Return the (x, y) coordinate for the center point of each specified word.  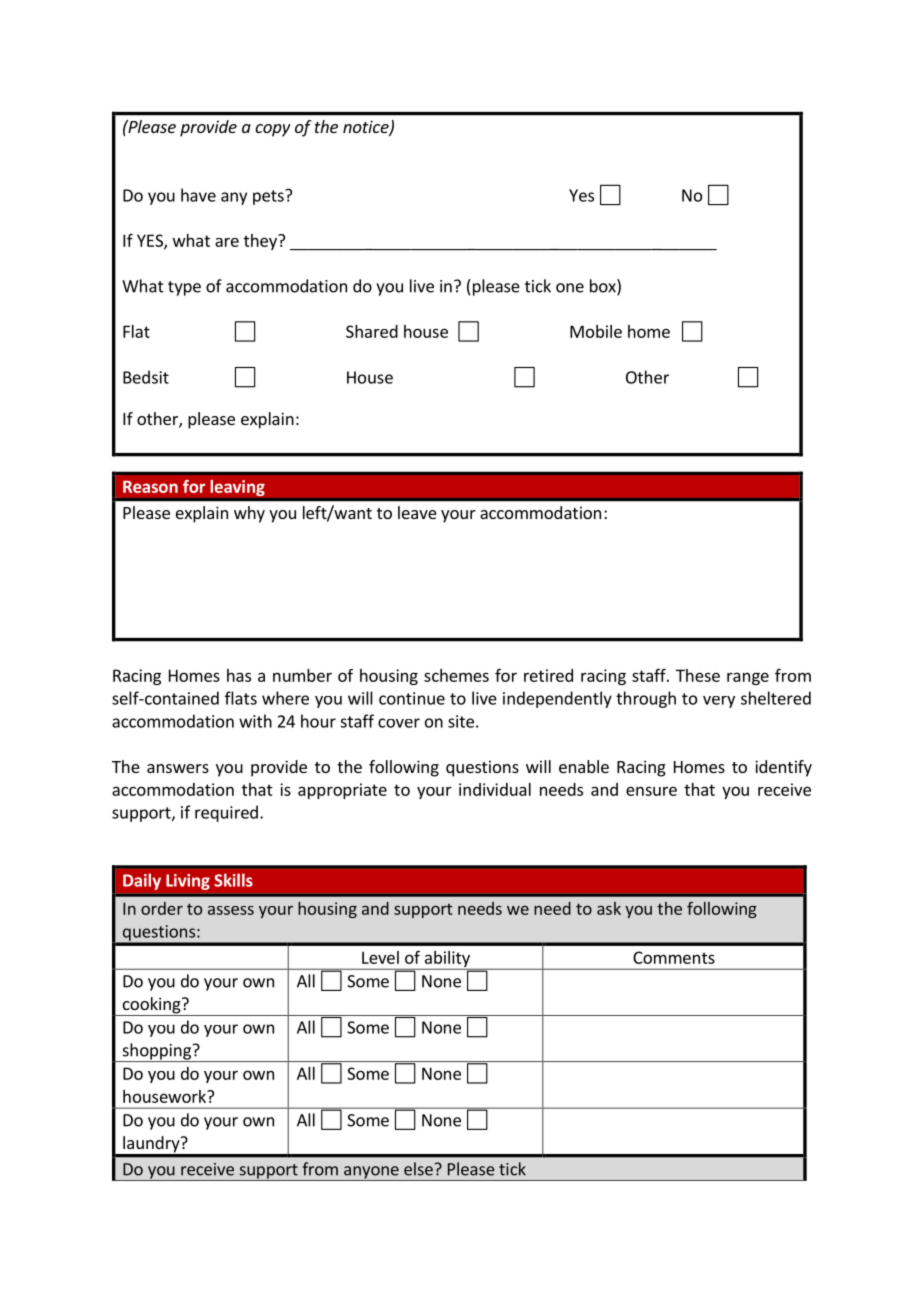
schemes (456, 675)
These (698, 675)
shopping (156, 1052)
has (239, 675)
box (604, 287)
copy (273, 130)
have (198, 195)
